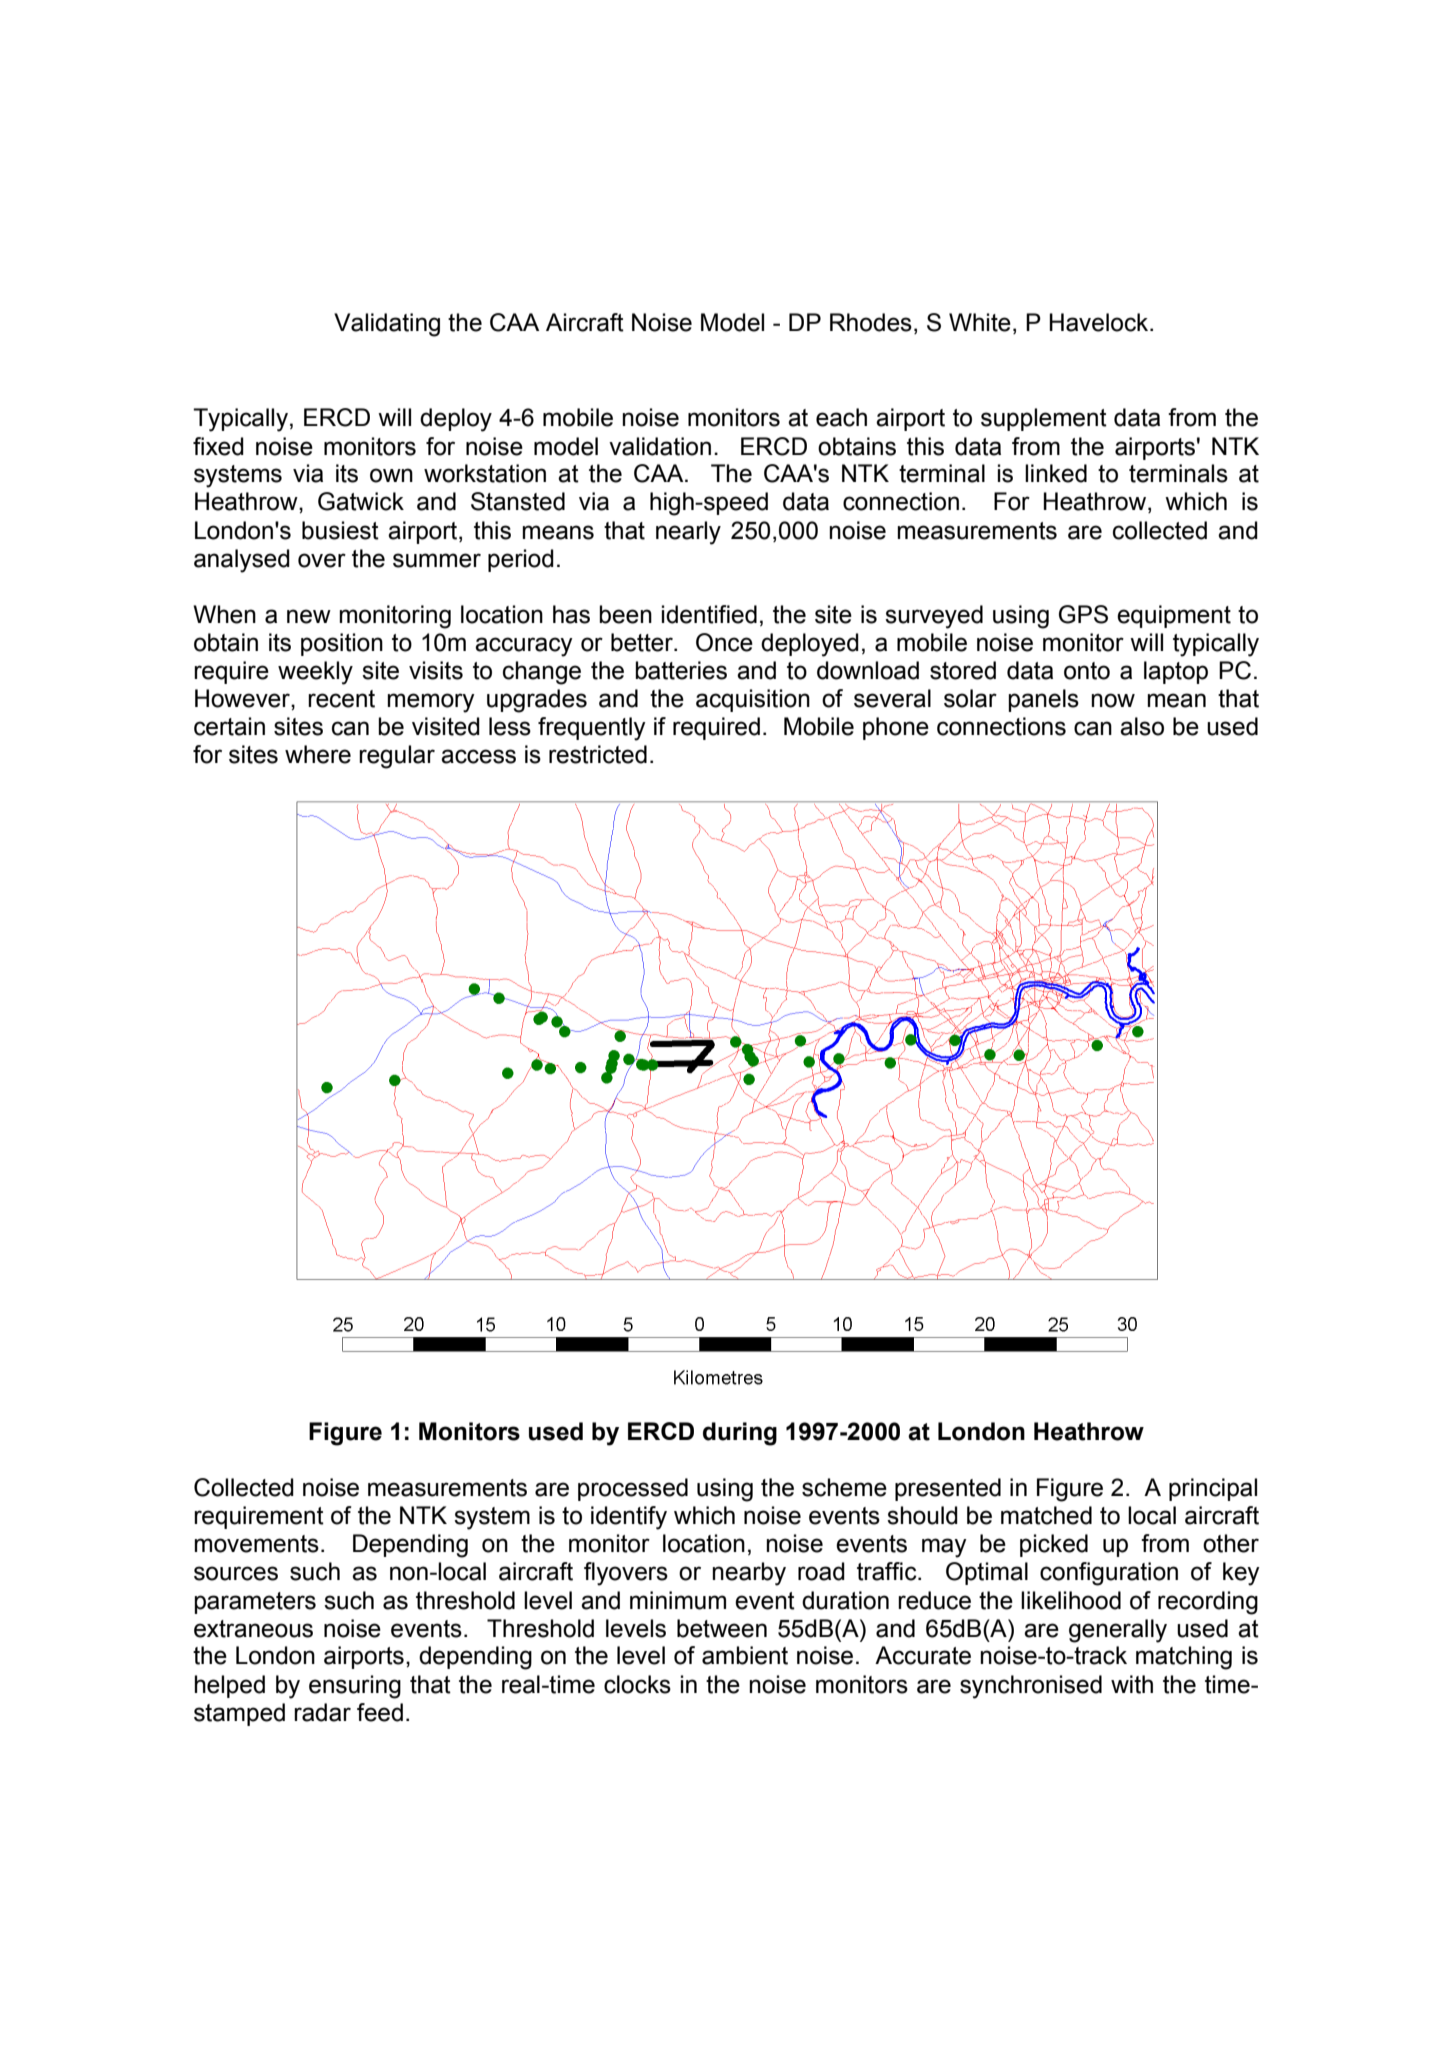  Describe the element at coordinates (1132, 1684) in the screenshot. I see `with` at that location.
